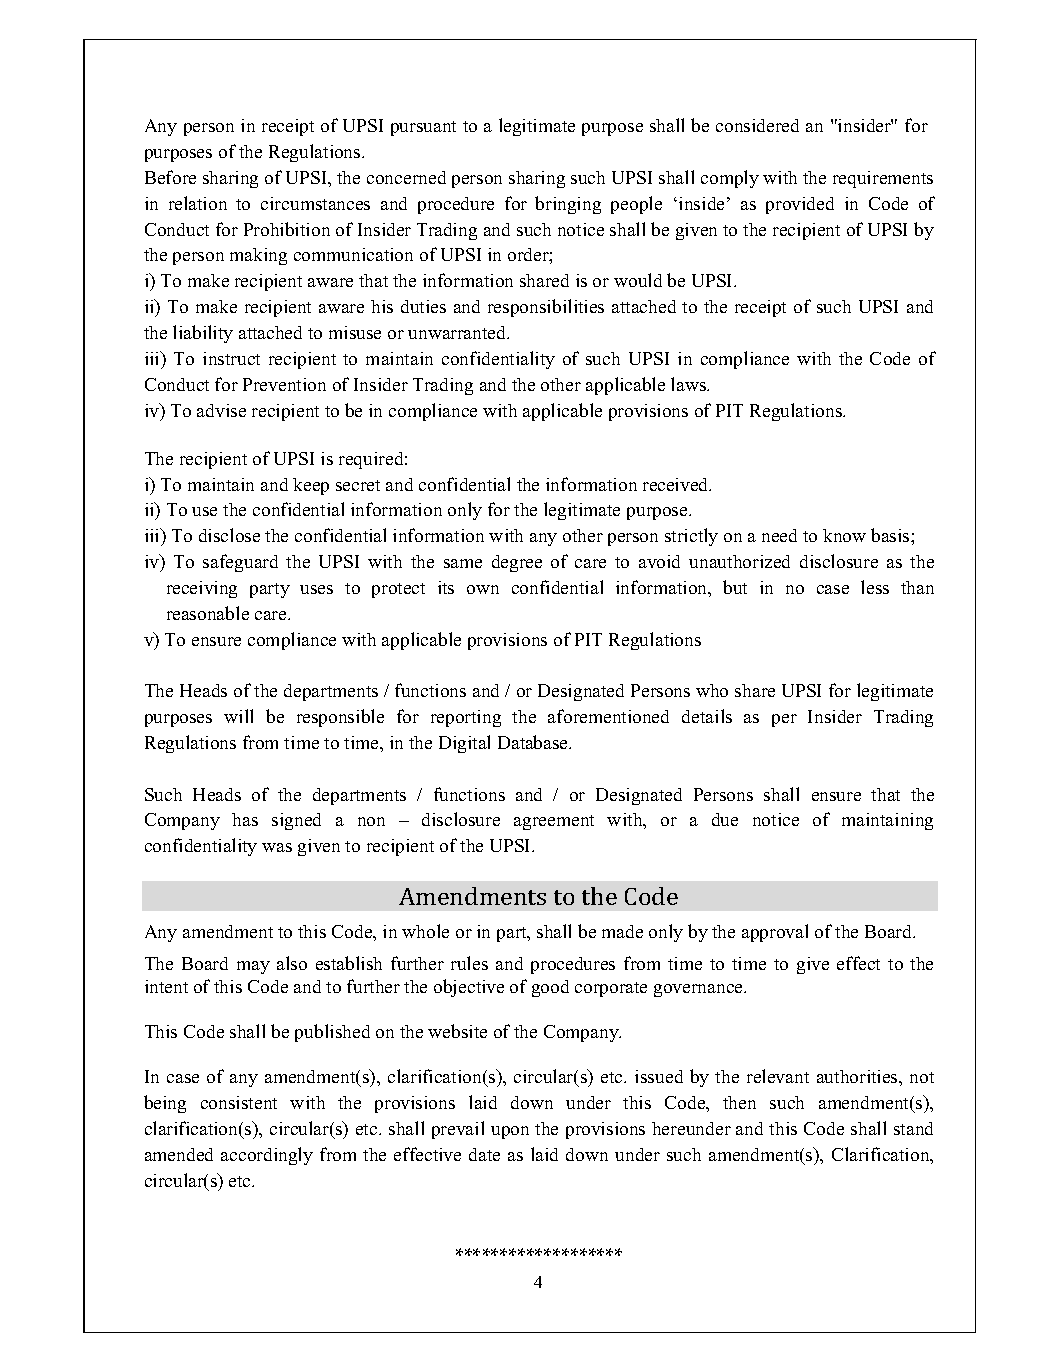  I want to click on due, so click(725, 819).
